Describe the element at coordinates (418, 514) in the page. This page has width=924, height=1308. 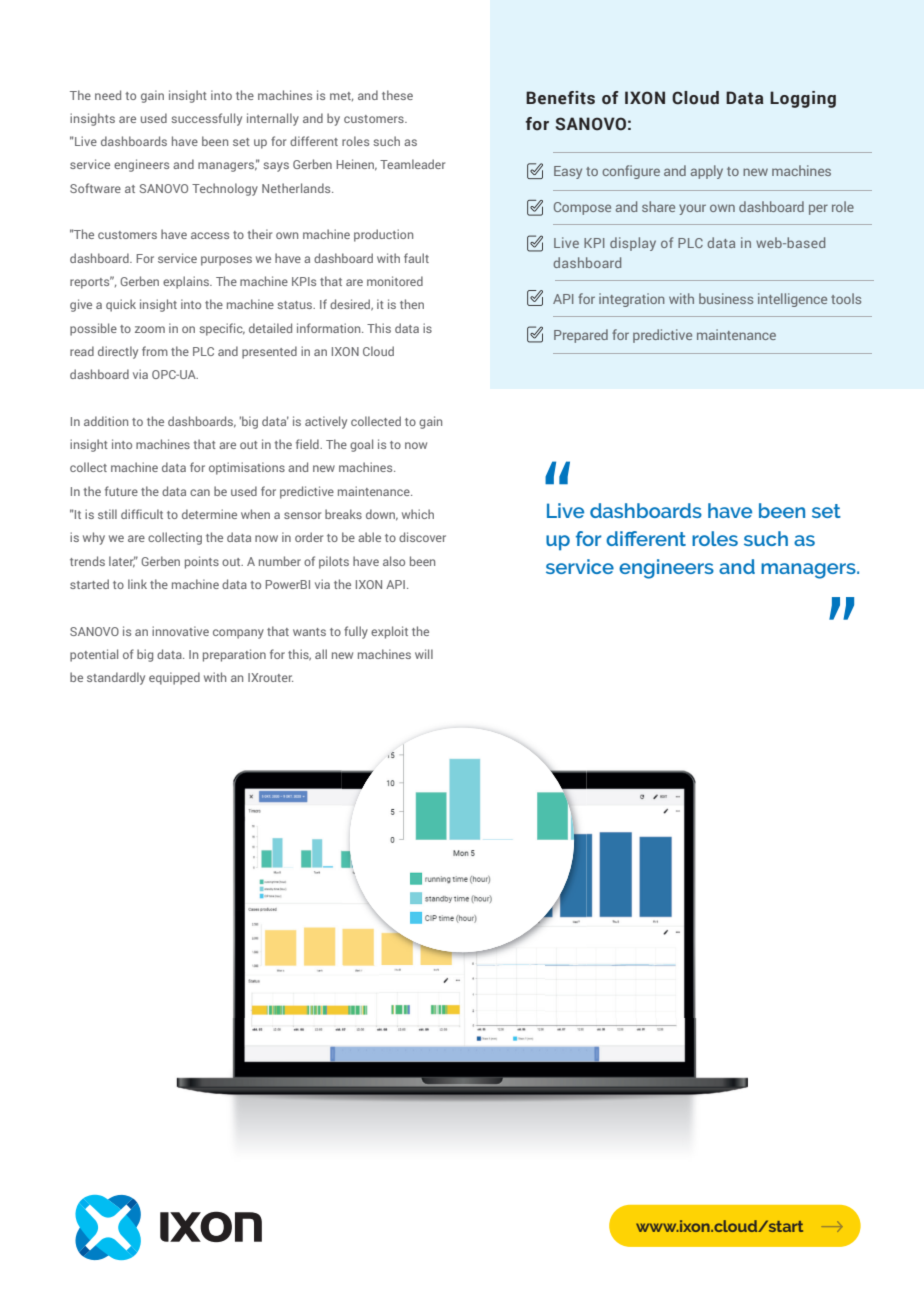
I see `which` at that location.
